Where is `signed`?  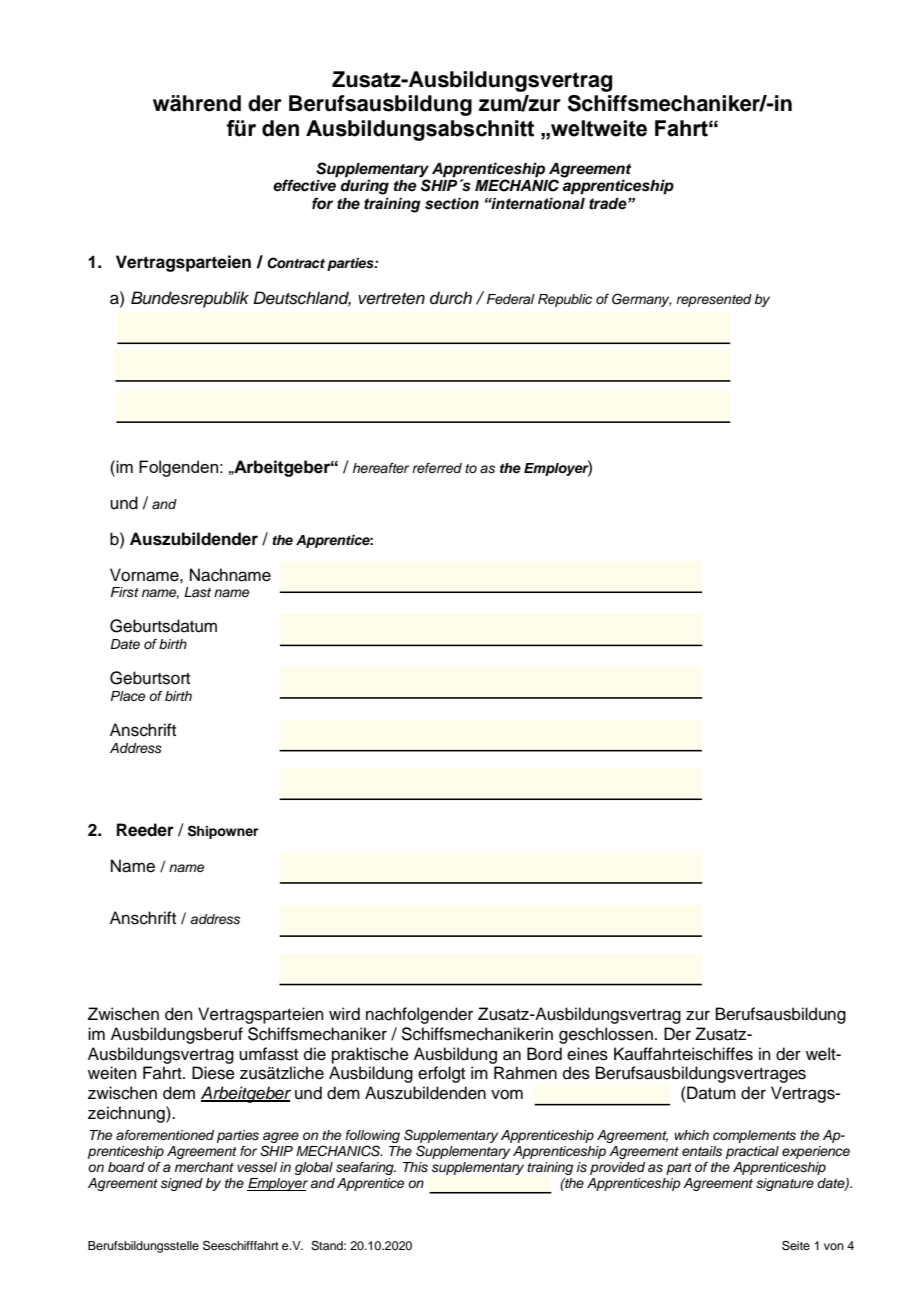
signed is located at coordinates (182, 1184).
